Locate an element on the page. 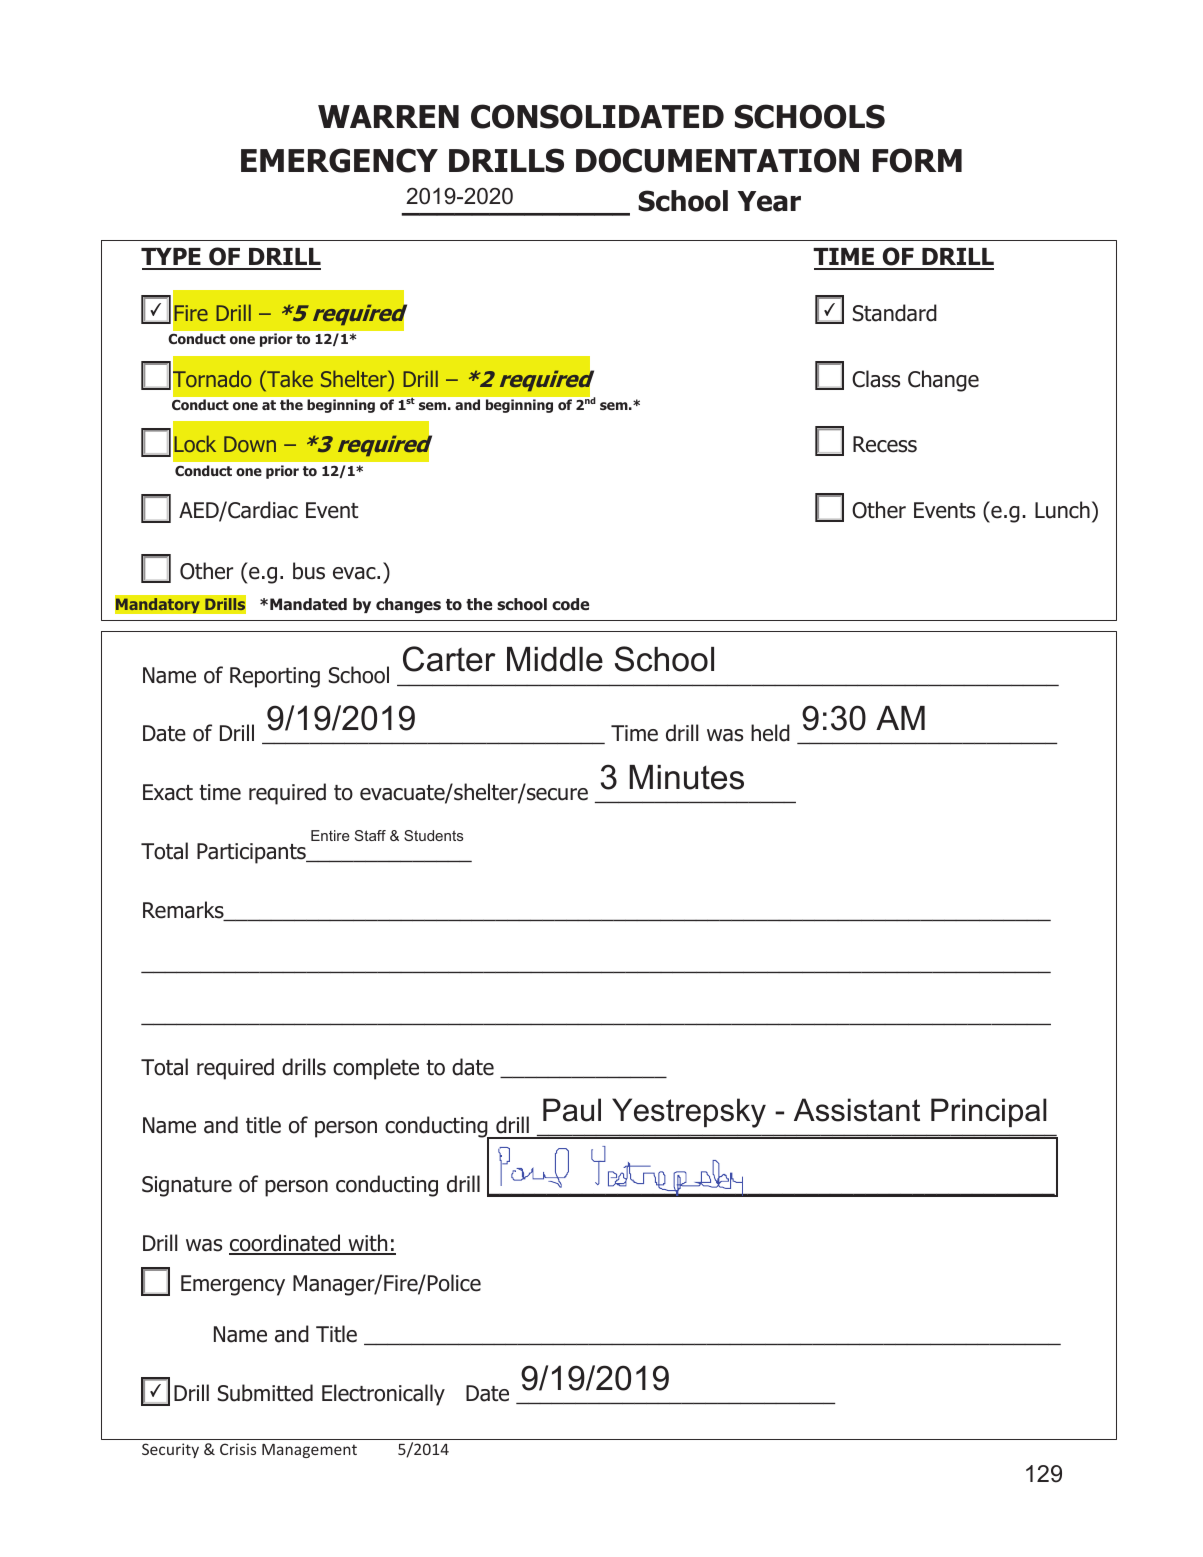 The image size is (1203, 1557). Principal is located at coordinates (989, 1112).
